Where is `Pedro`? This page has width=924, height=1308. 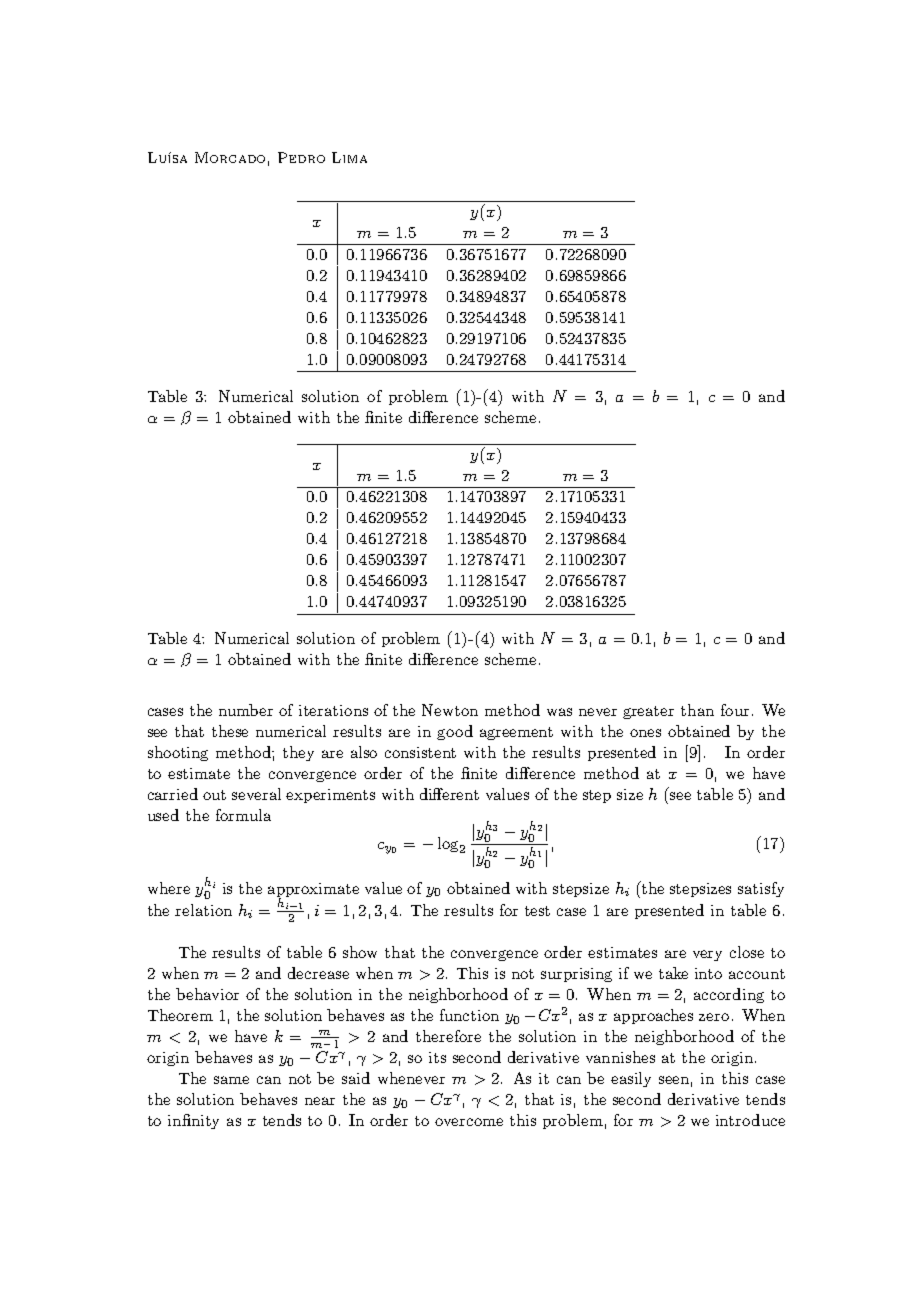 Pedro is located at coordinates (301, 157).
